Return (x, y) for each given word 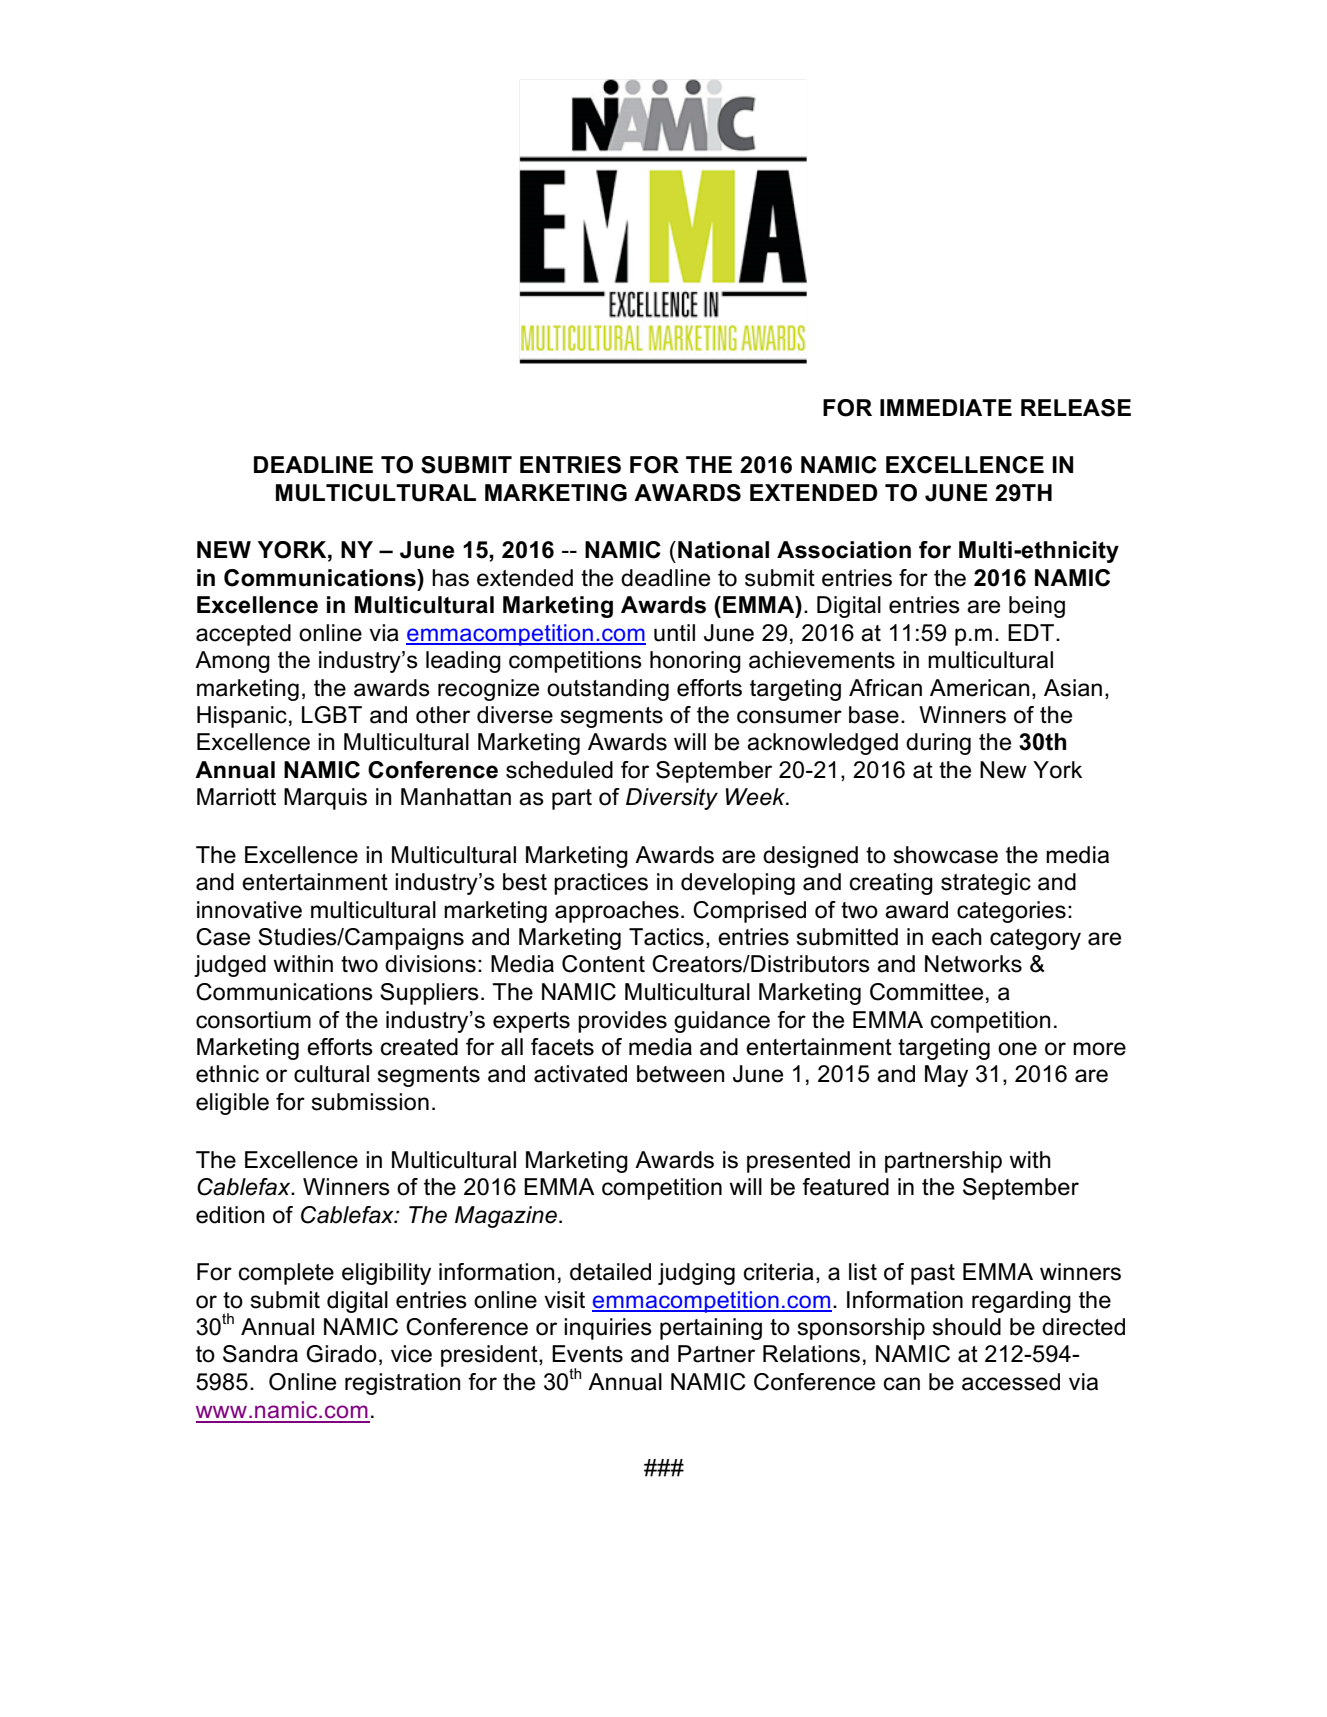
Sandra (260, 1354)
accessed (1011, 1382)
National (723, 550)
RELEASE (1076, 408)
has (450, 578)
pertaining (711, 1329)
